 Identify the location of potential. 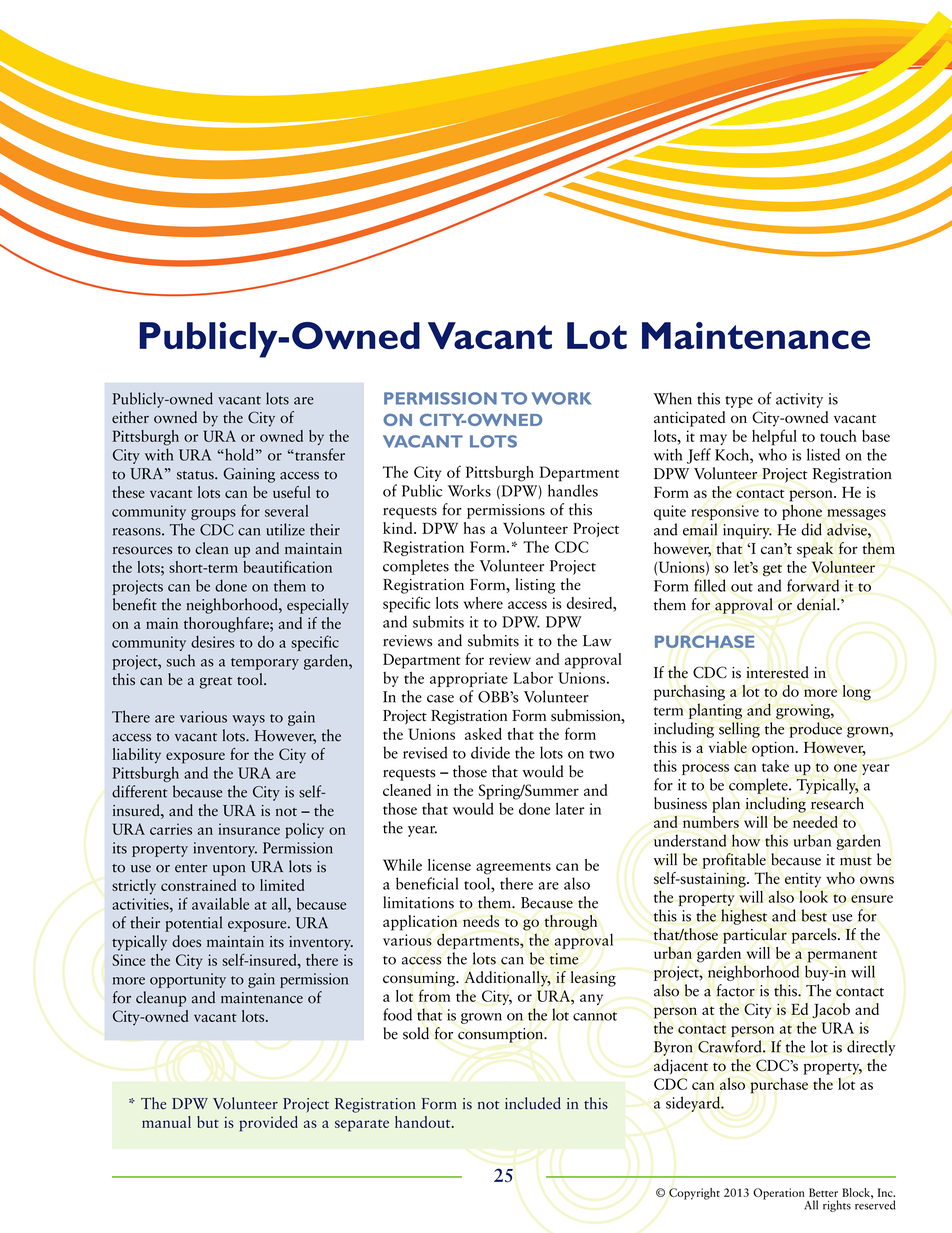
(193, 924).
